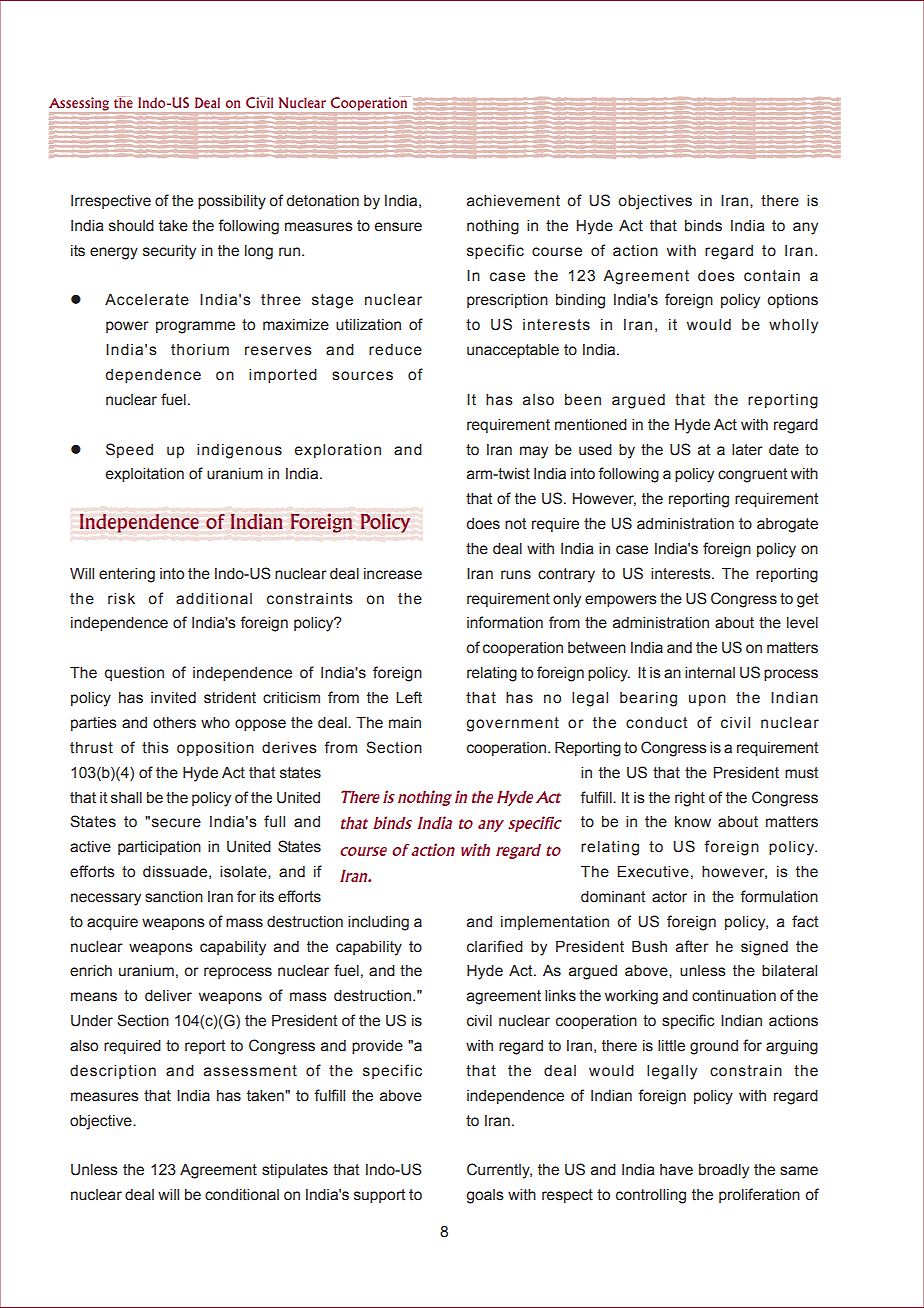 This screenshot has width=924, height=1308. Describe the element at coordinates (409, 697) in the screenshot. I see `Left` at that location.
